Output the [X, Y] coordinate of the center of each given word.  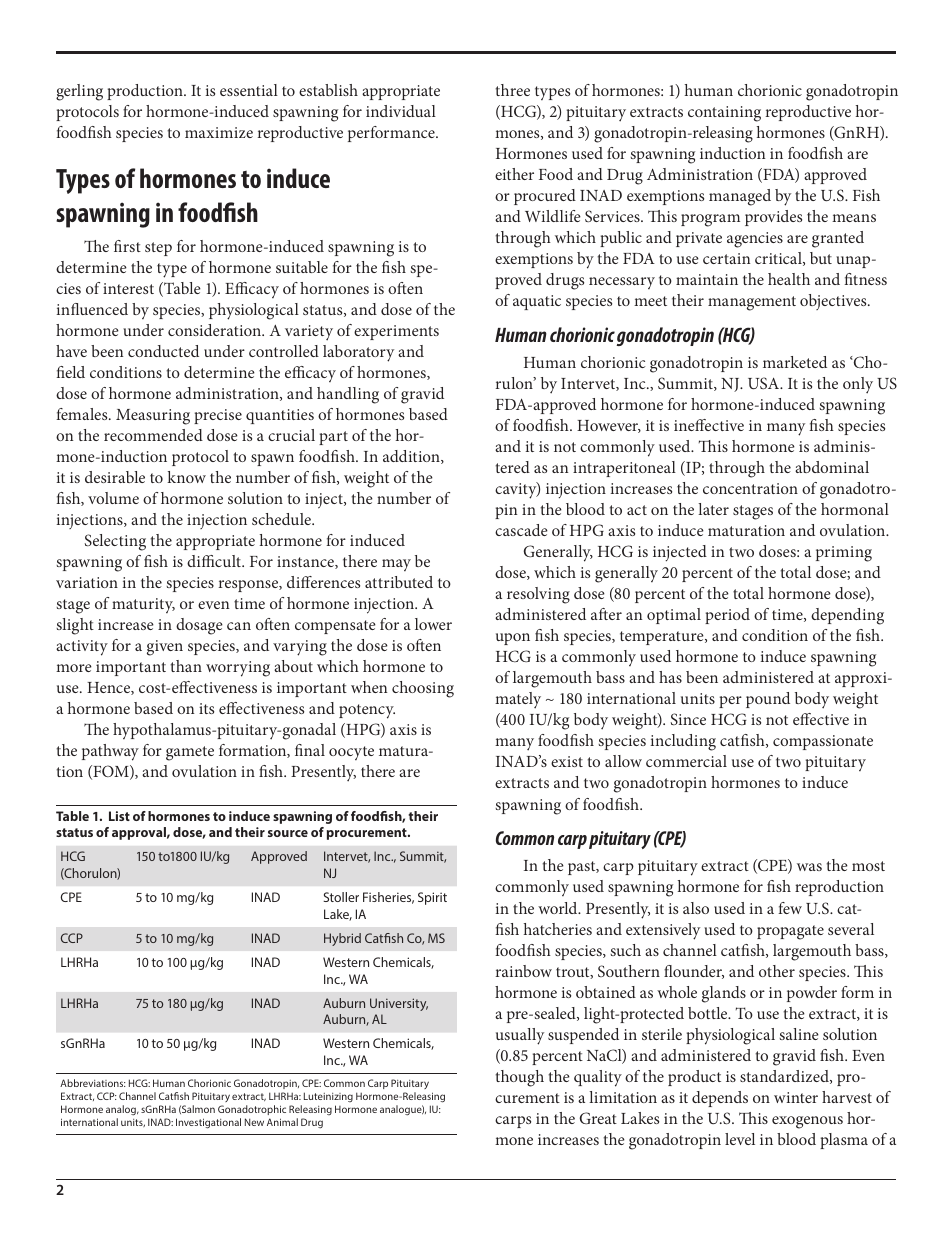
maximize [219, 132]
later [713, 509]
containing [724, 114]
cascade [521, 530]
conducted [163, 351]
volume [113, 498]
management [752, 303]
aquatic [537, 302]
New [254, 1122]
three [512, 90]
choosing [423, 689]
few [790, 908]
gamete [190, 753]
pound [768, 700]
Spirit [432, 898]
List [119, 816]
